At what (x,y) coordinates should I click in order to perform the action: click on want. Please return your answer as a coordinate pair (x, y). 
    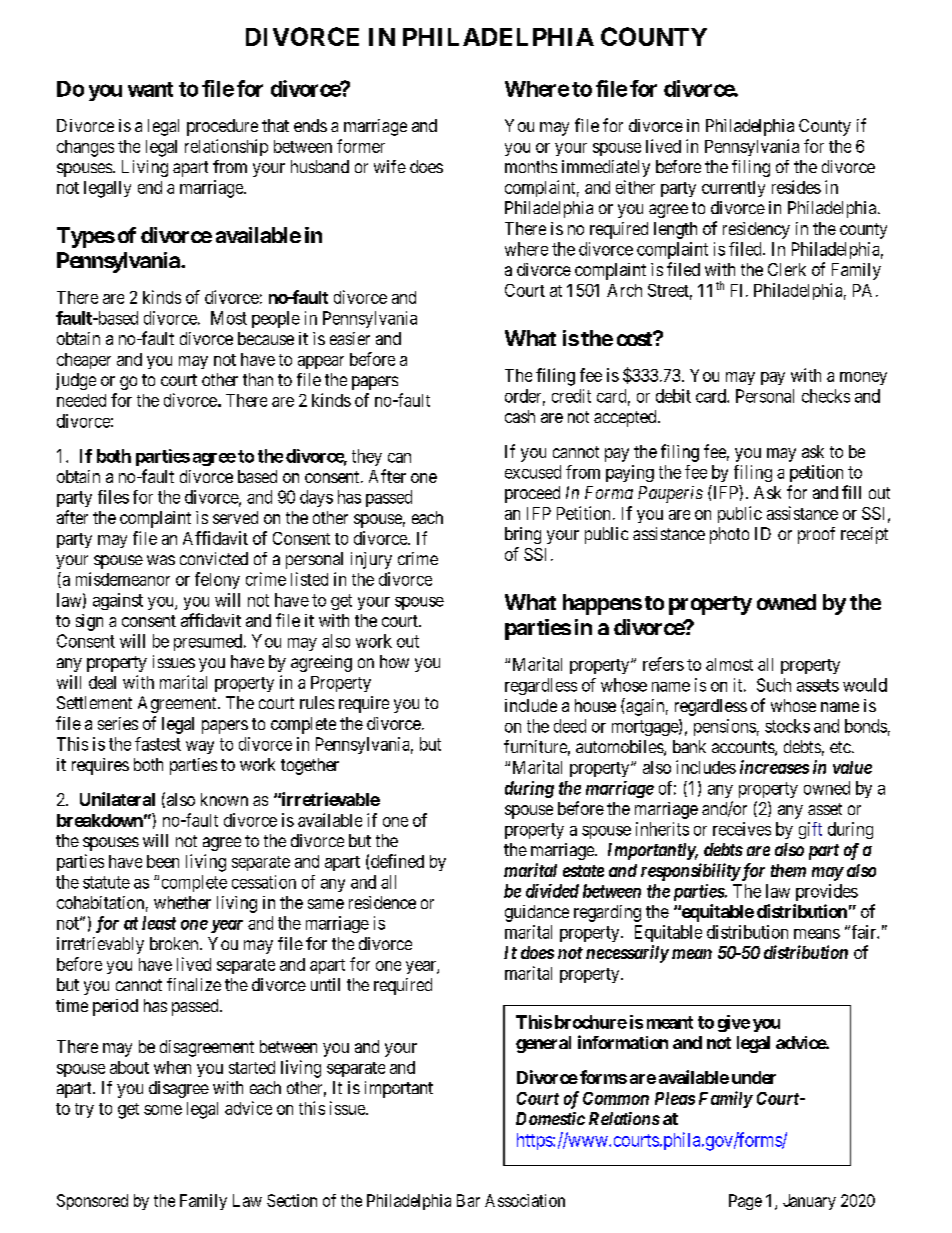
    Looking at the image, I should click on (150, 89).
